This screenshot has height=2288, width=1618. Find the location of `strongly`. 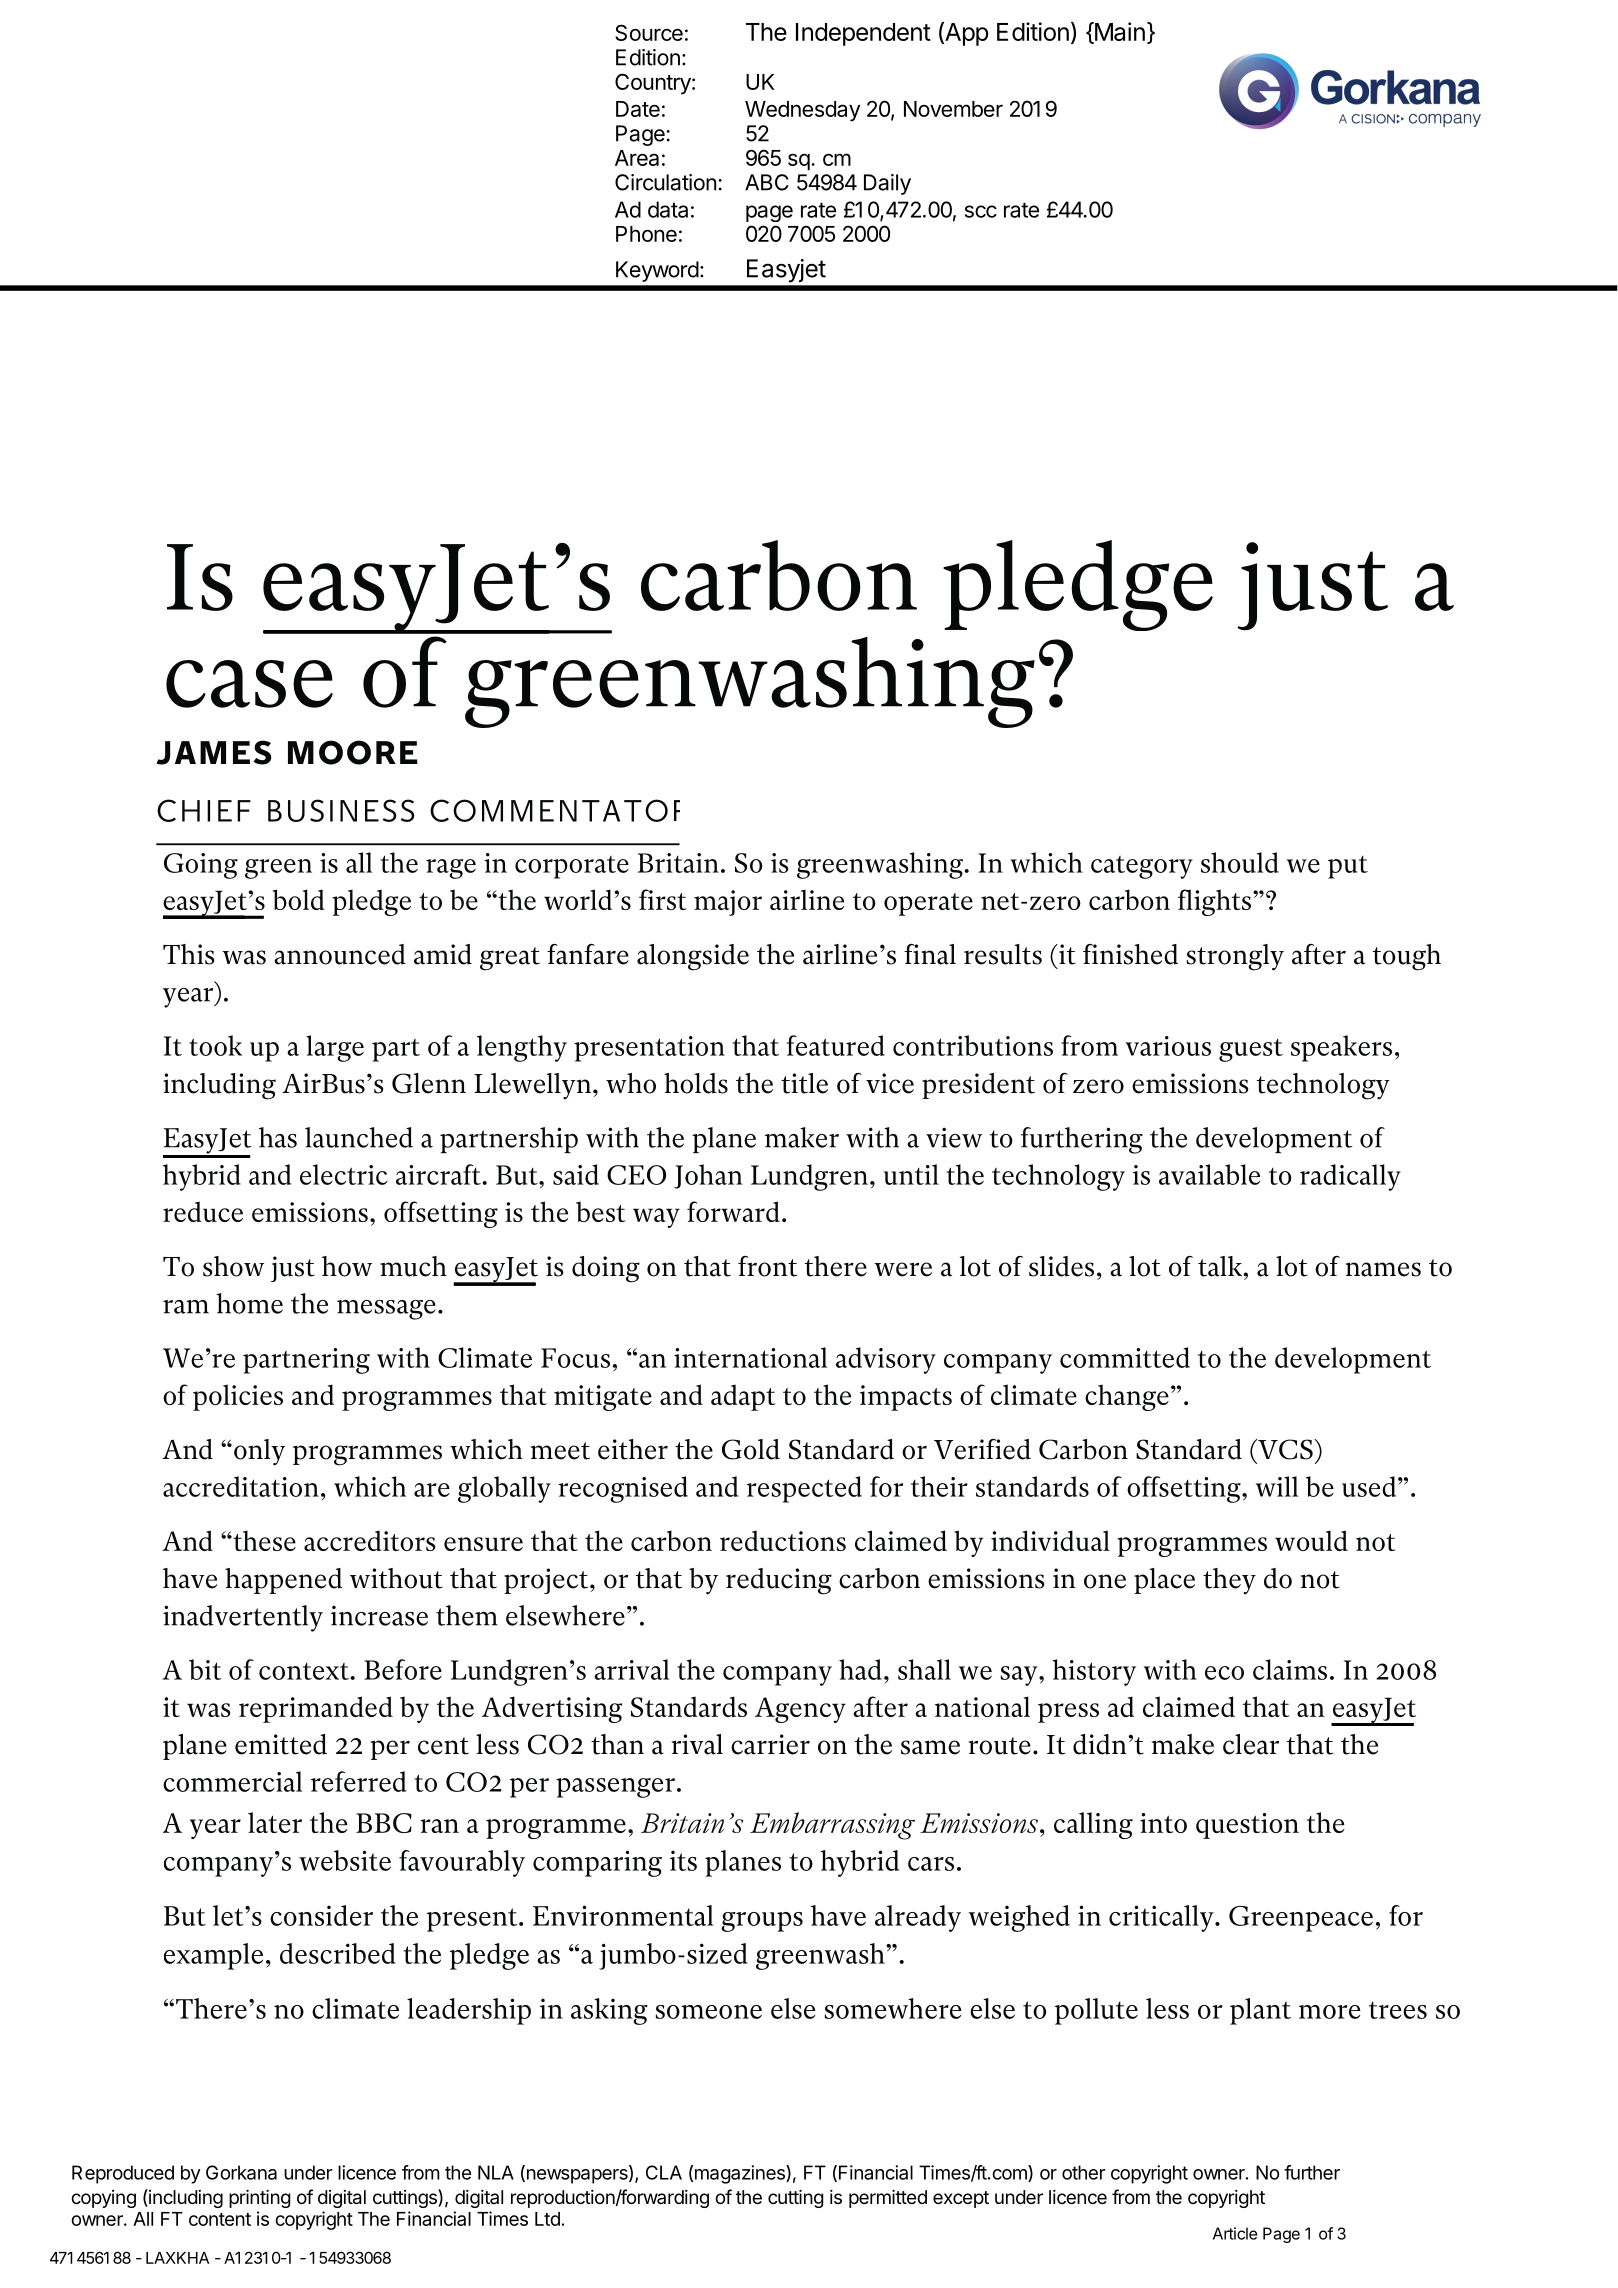

strongly is located at coordinates (1235, 957).
